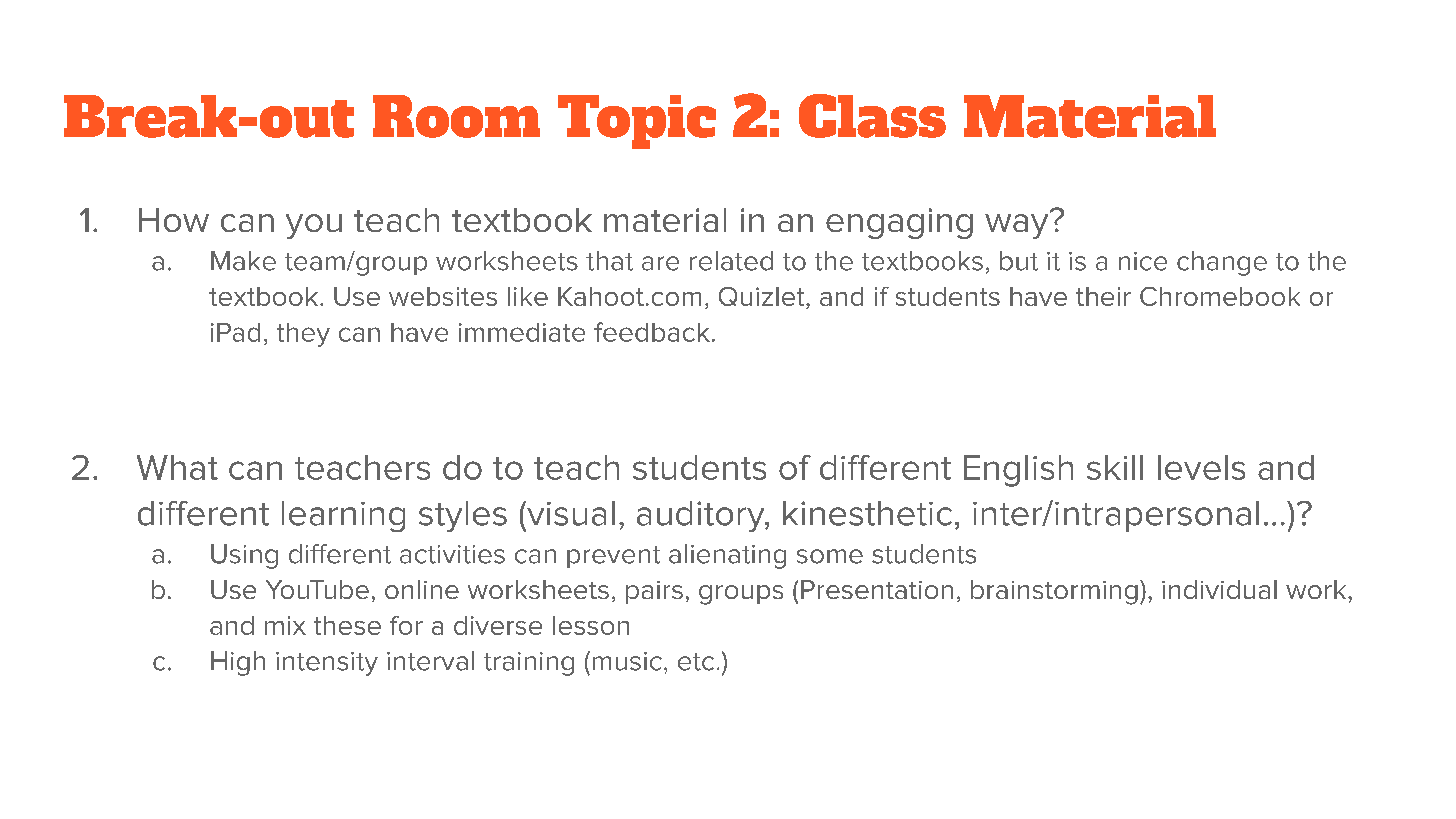 This screenshot has height=819, width=1456. What do you see at coordinates (1115, 467) in the screenshot?
I see `skill` at bounding box center [1115, 467].
